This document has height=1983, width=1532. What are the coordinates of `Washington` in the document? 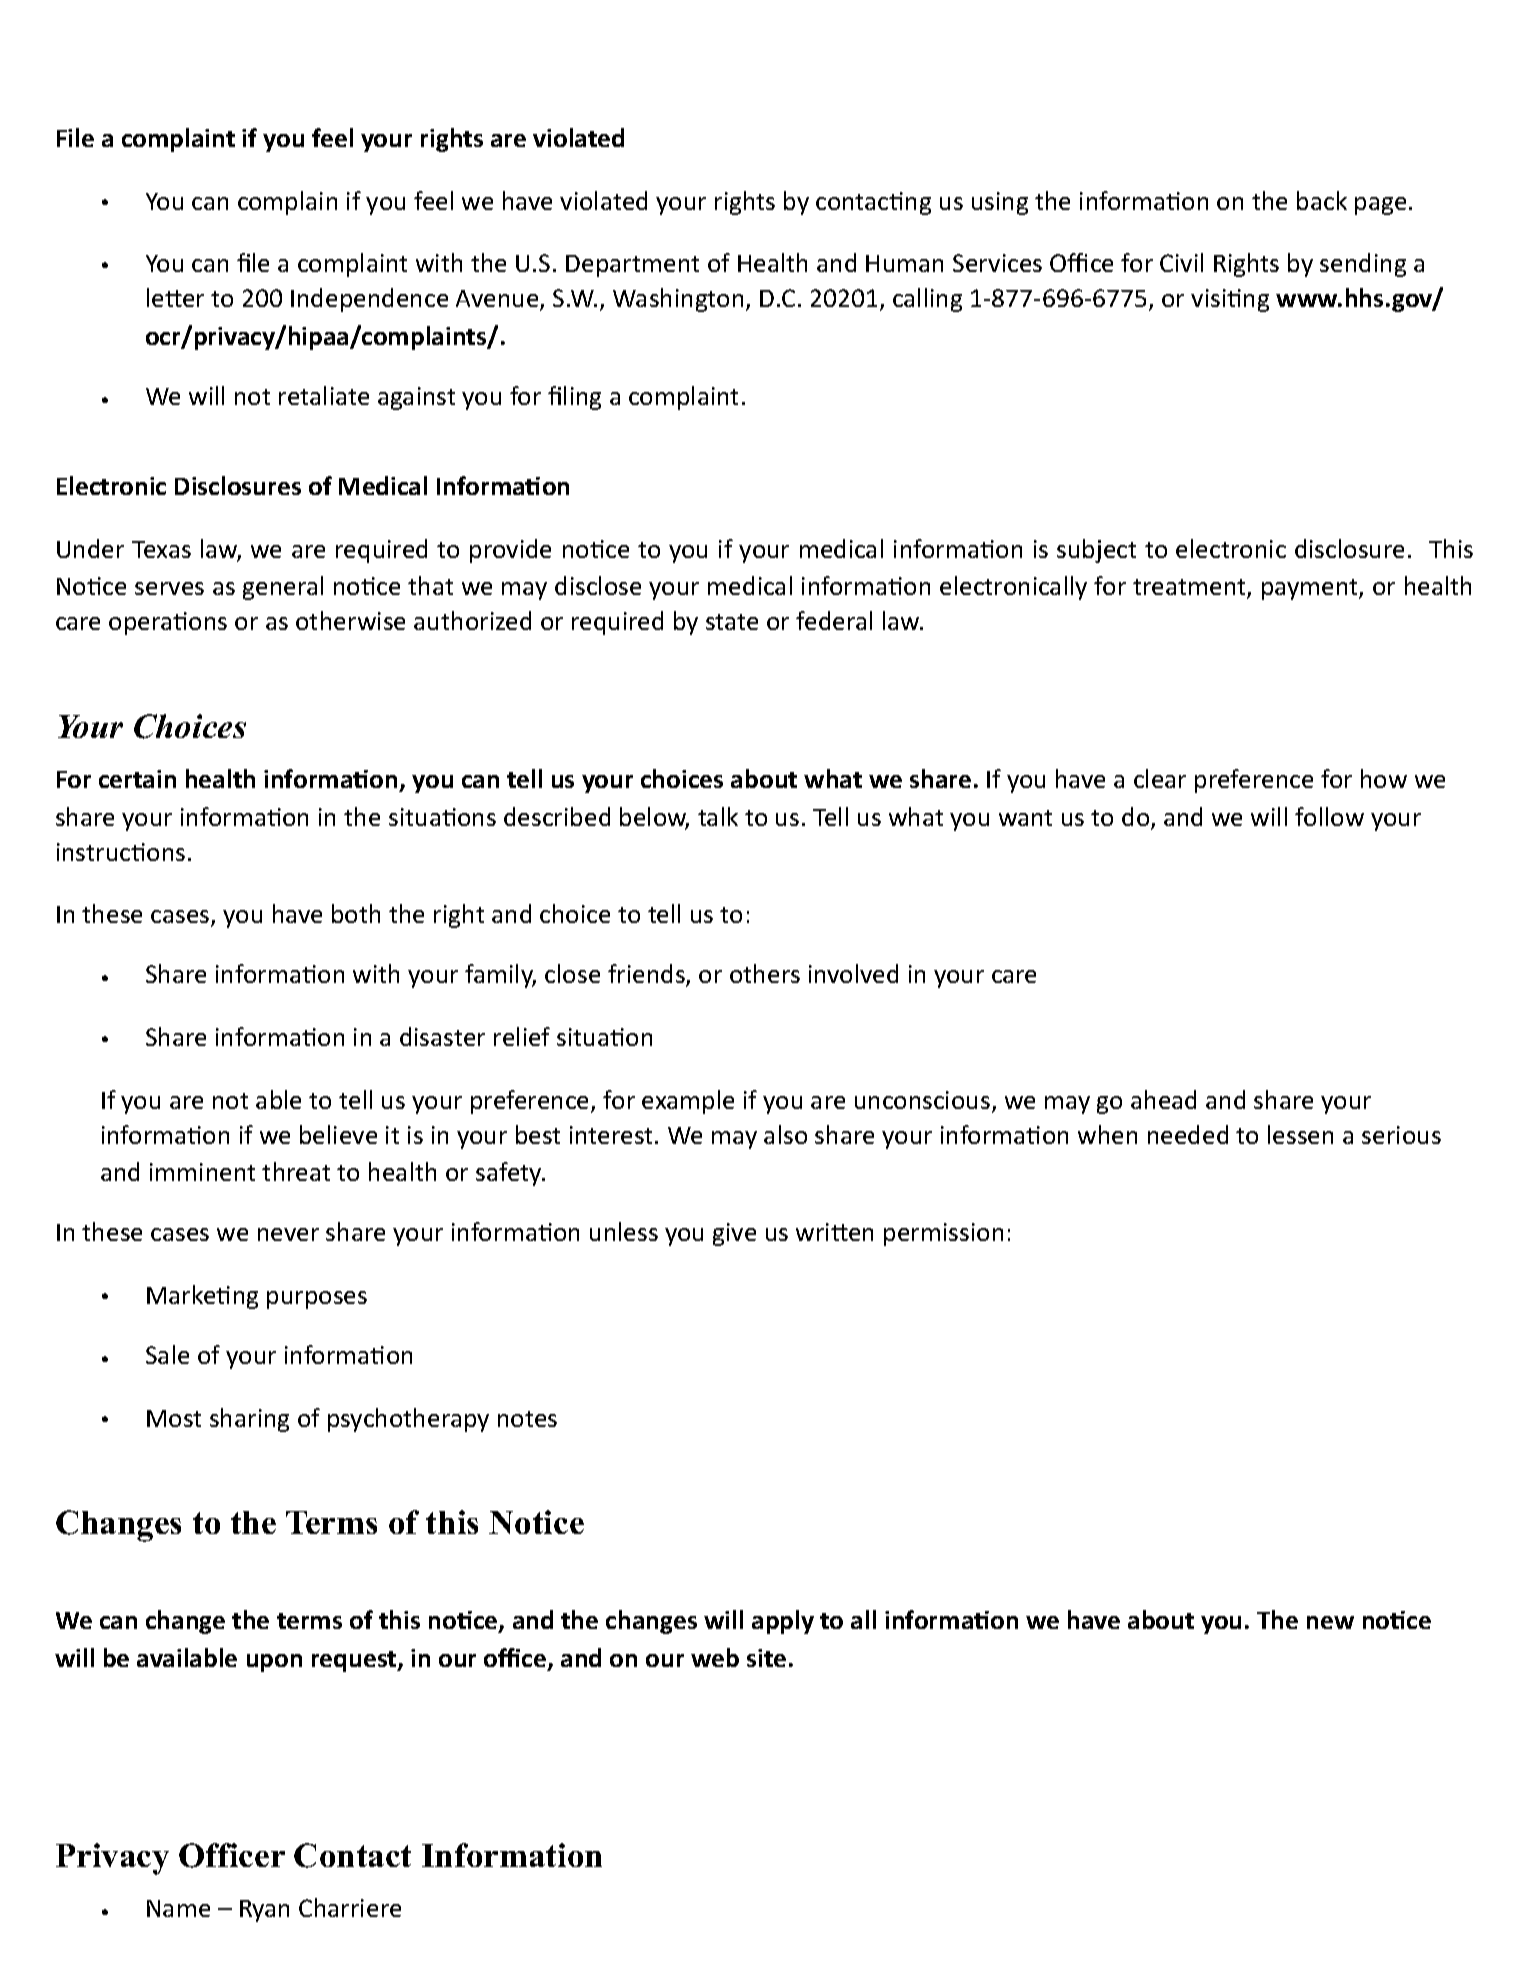 It's located at (678, 300).
